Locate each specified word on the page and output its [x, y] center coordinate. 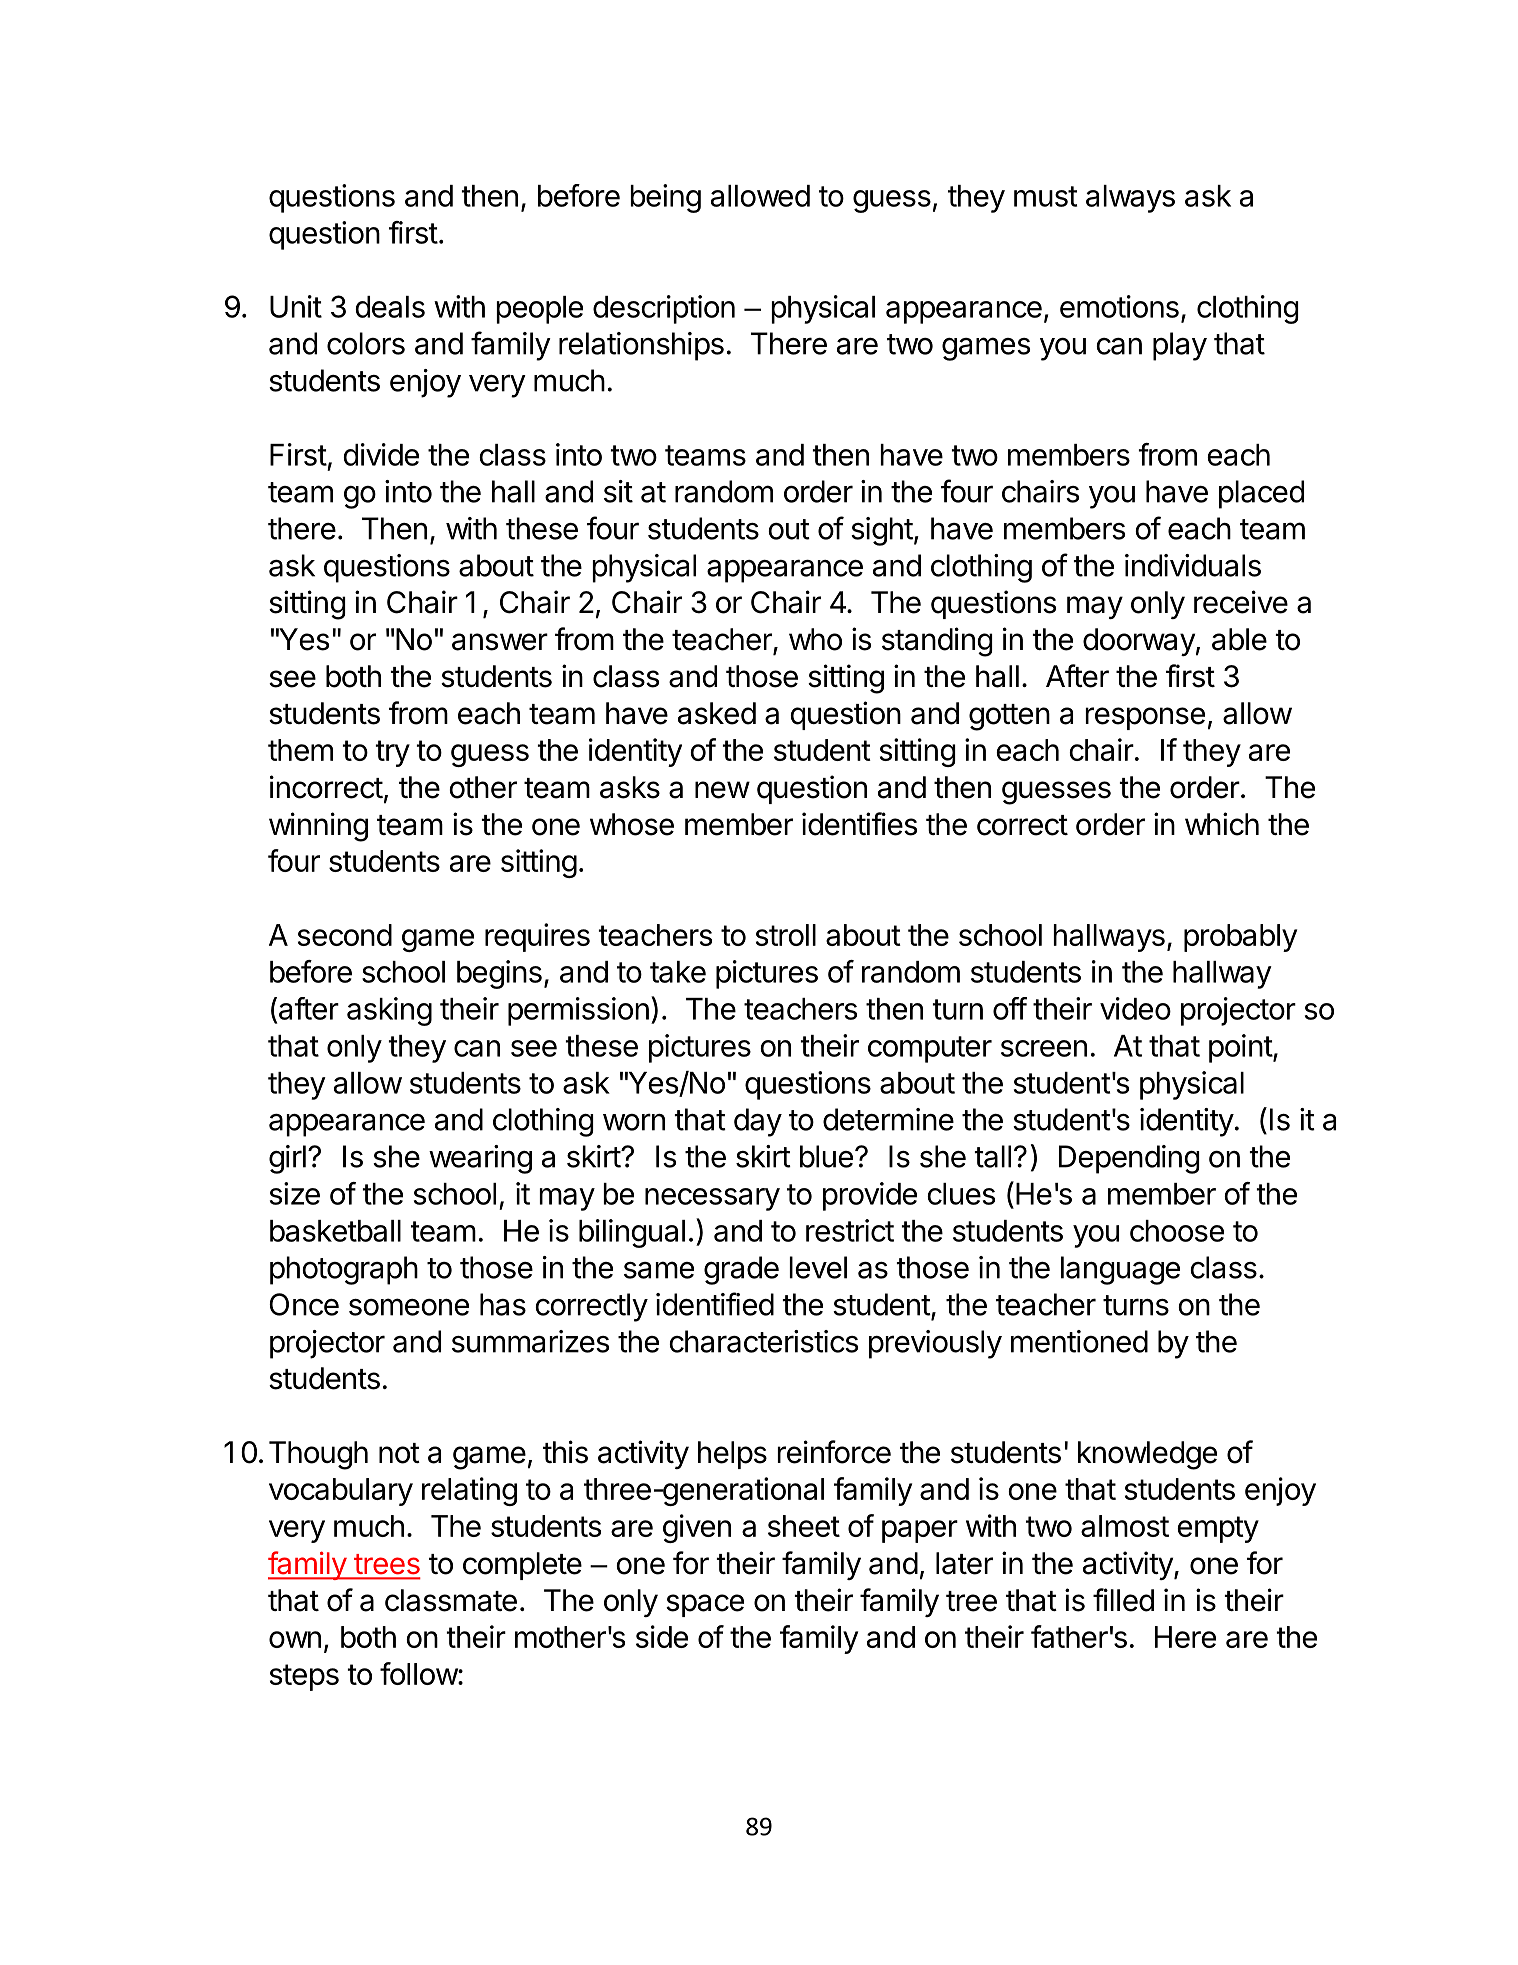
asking [389, 1011]
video [1135, 1008]
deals [390, 307]
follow [419, 1673]
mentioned [1079, 1341]
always [1130, 199]
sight [882, 531]
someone [409, 1307]
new [722, 790]
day [758, 1122]
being [665, 198]
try [392, 753]
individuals [1193, 565]
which [1222, 824]
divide [381, 454]
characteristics [763, 1341]
